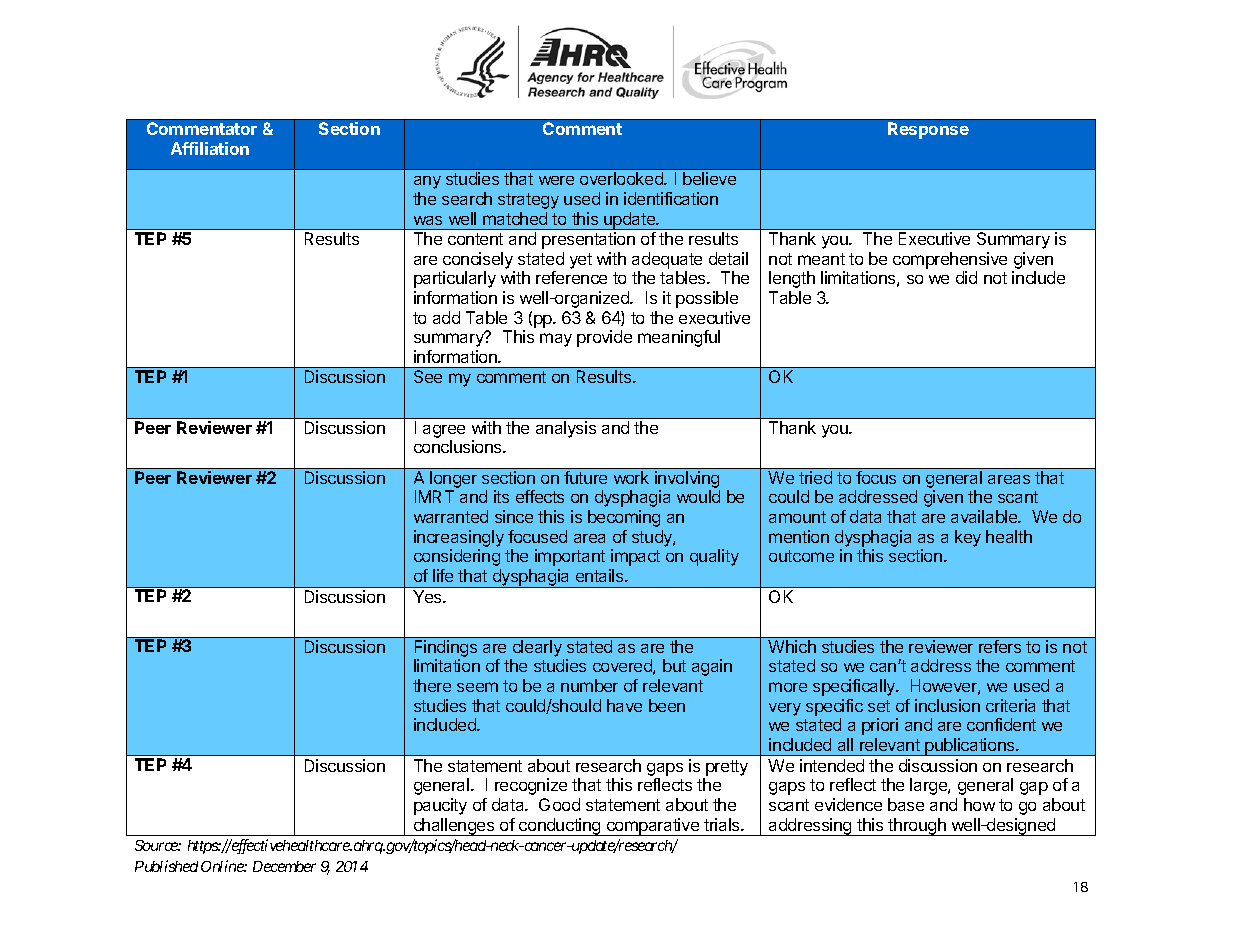  What do you see at coordinates (985, 516) in the image?
I see `available` at bounding box center [985, 516].
